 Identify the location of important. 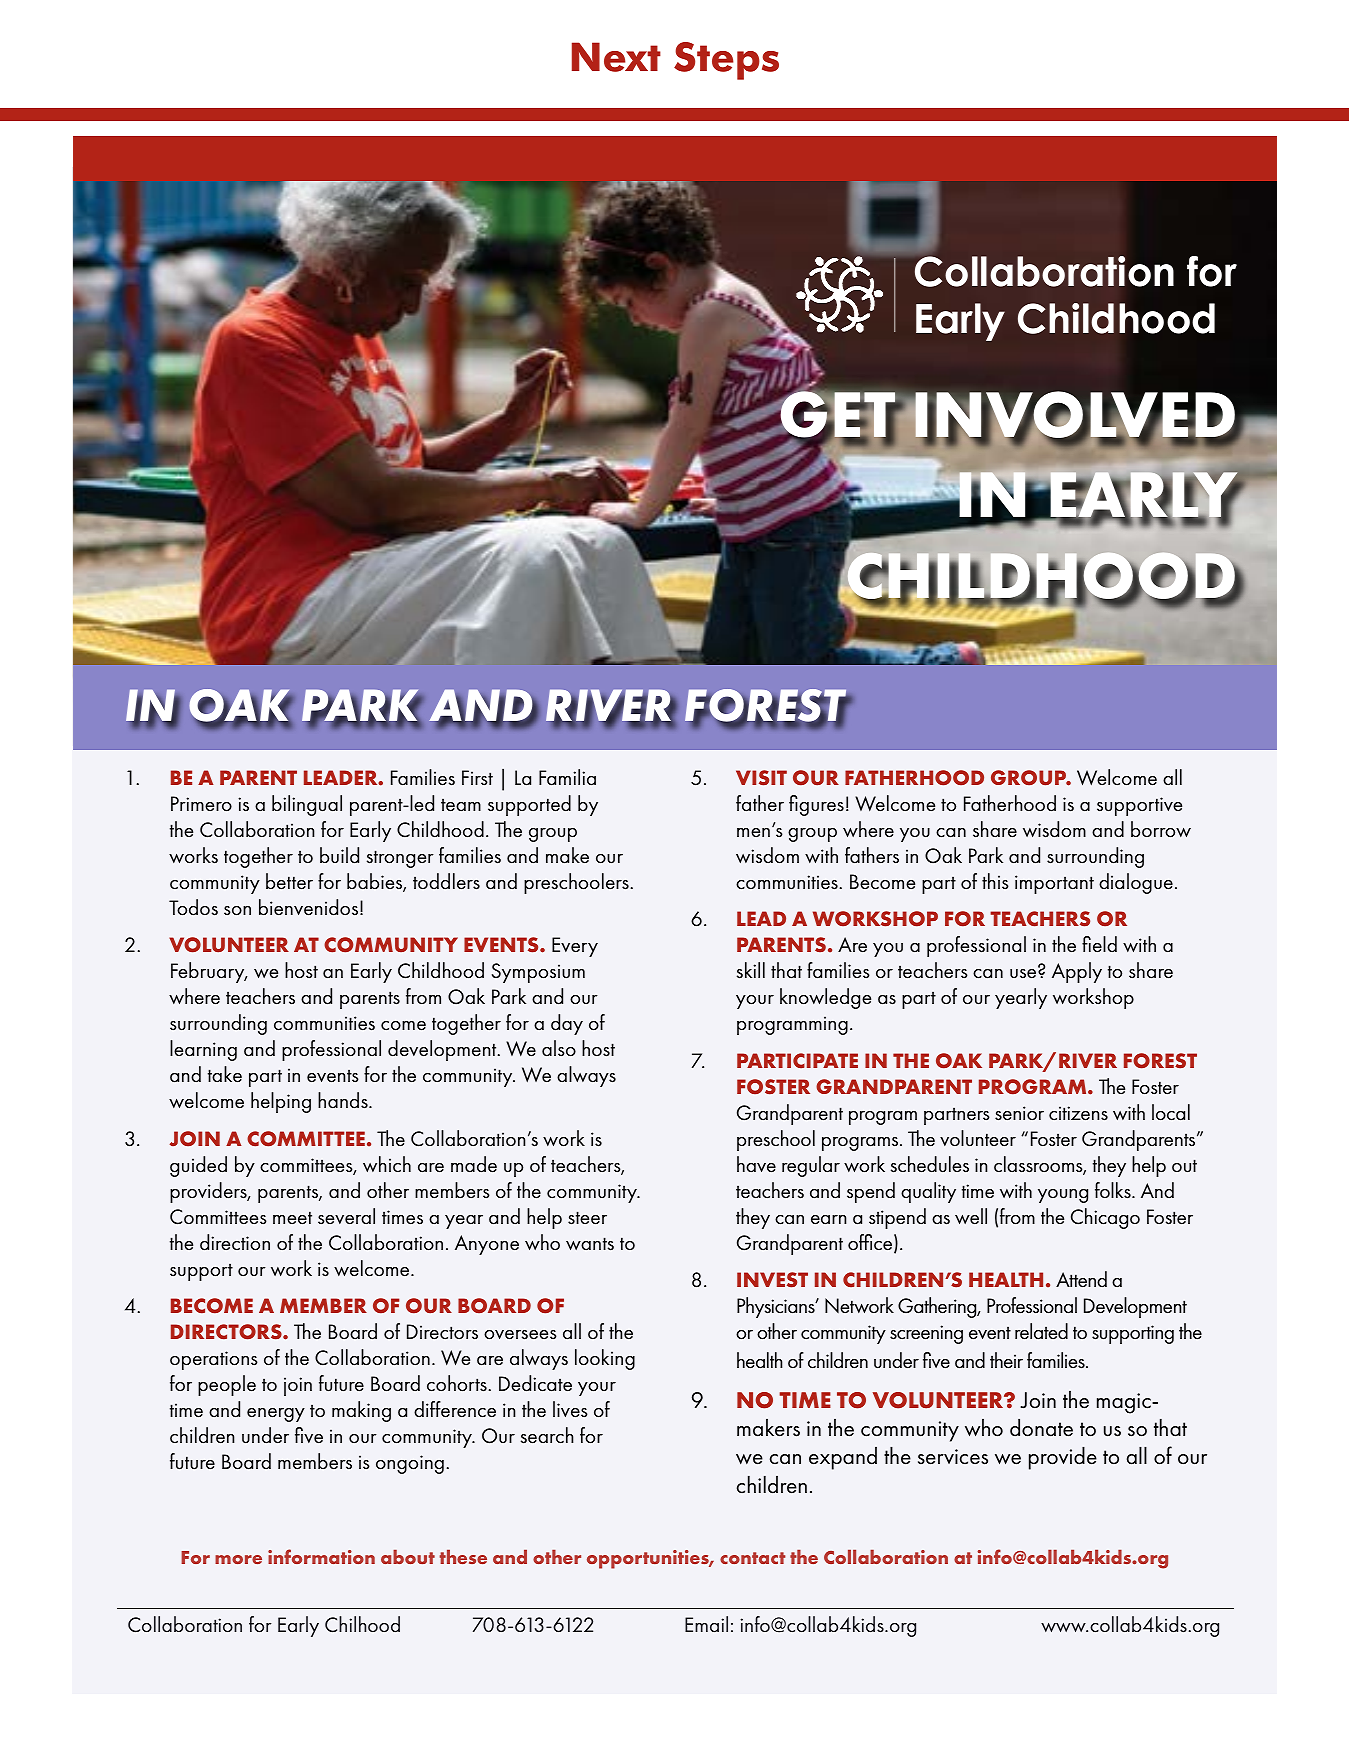
(1054, 884).
